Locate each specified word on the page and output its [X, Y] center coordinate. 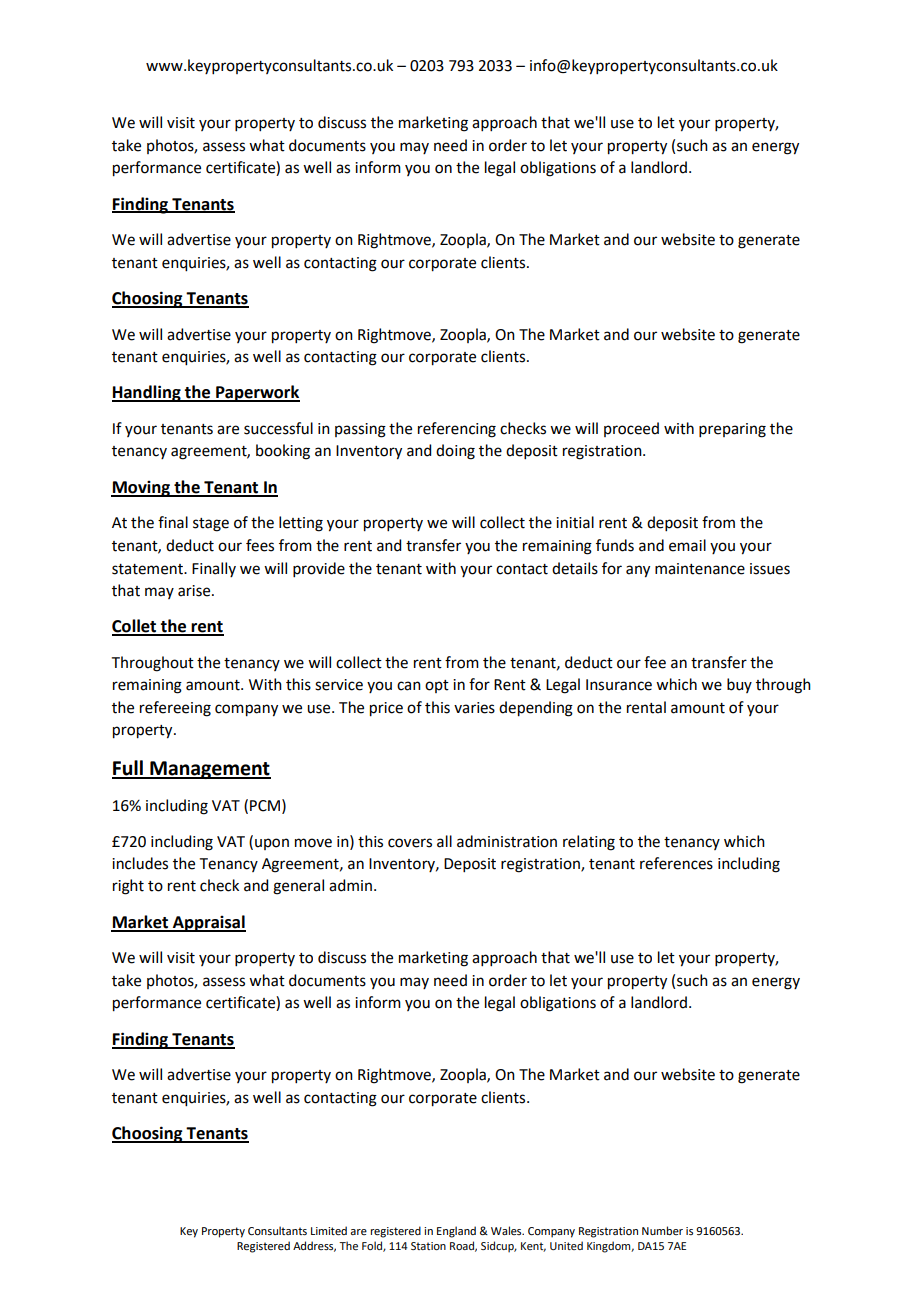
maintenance [700, 569]
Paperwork [257, 393]
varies [474, 708]
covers [410, 843]
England [456, 1232]
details [575, 568]
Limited [329, 1230]
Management [209, 770]
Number [662, 1230]
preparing [732, 430]
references [676, 863]
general [298, 887]
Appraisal [208, 923]
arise [195, 591]
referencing [457, 430]
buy [739, 685]
